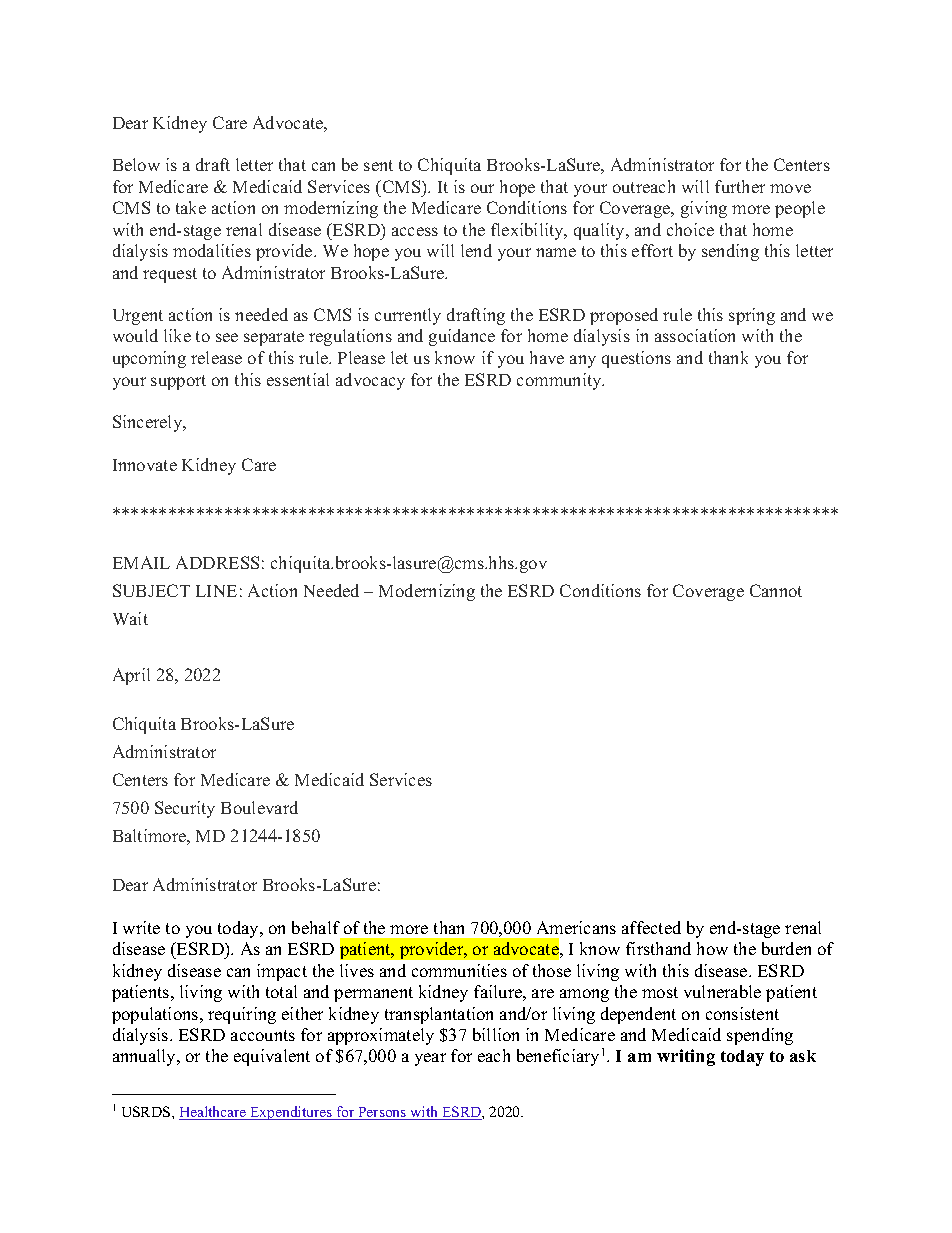  What do you see at coordinates (776, 590) in the document?
I see `Cannot` at bounding box center [776, 590].
